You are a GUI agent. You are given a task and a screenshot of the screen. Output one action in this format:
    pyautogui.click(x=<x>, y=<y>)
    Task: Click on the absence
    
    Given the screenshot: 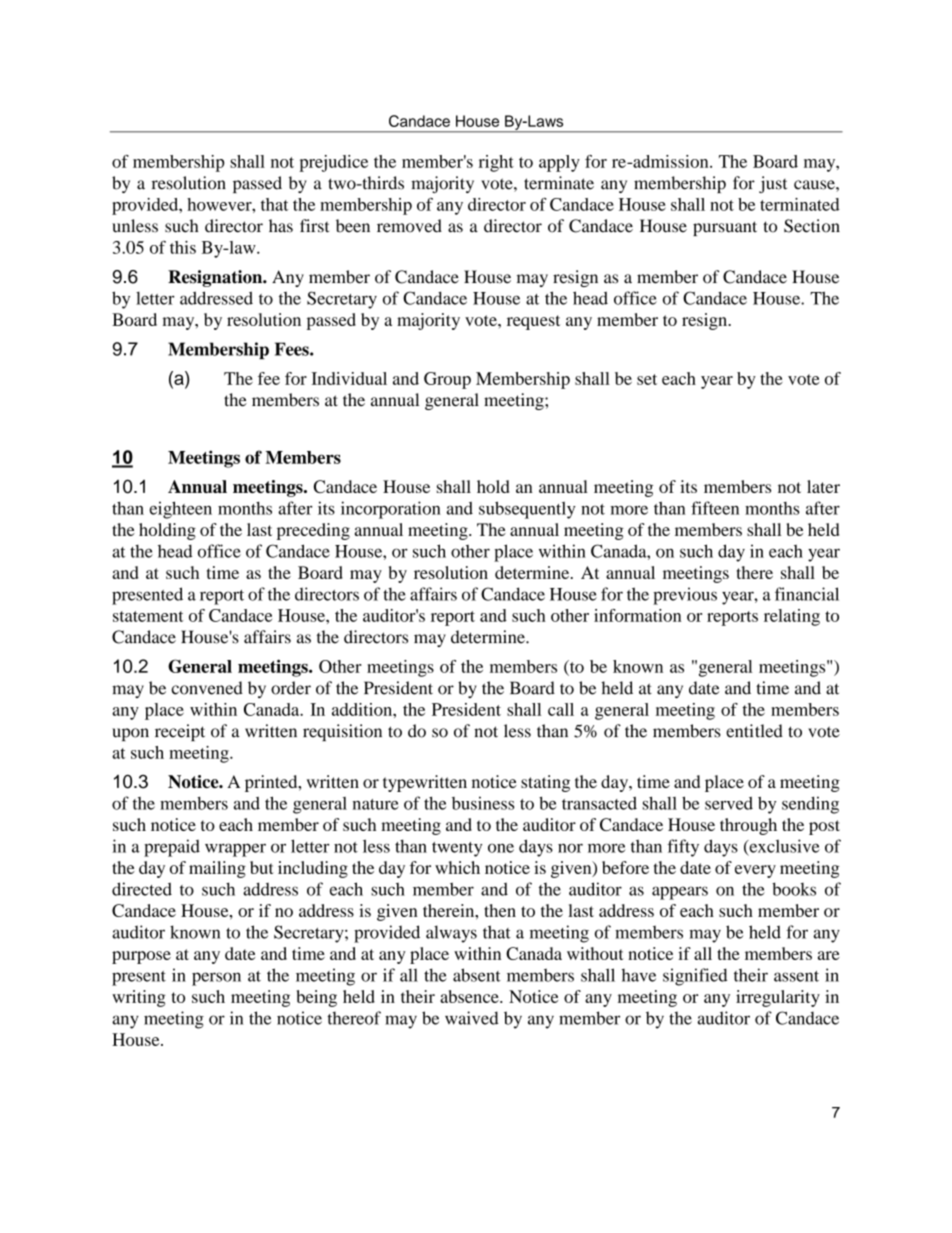 What is the action you would take?
    pyautogui.click(x=470, y=996)
